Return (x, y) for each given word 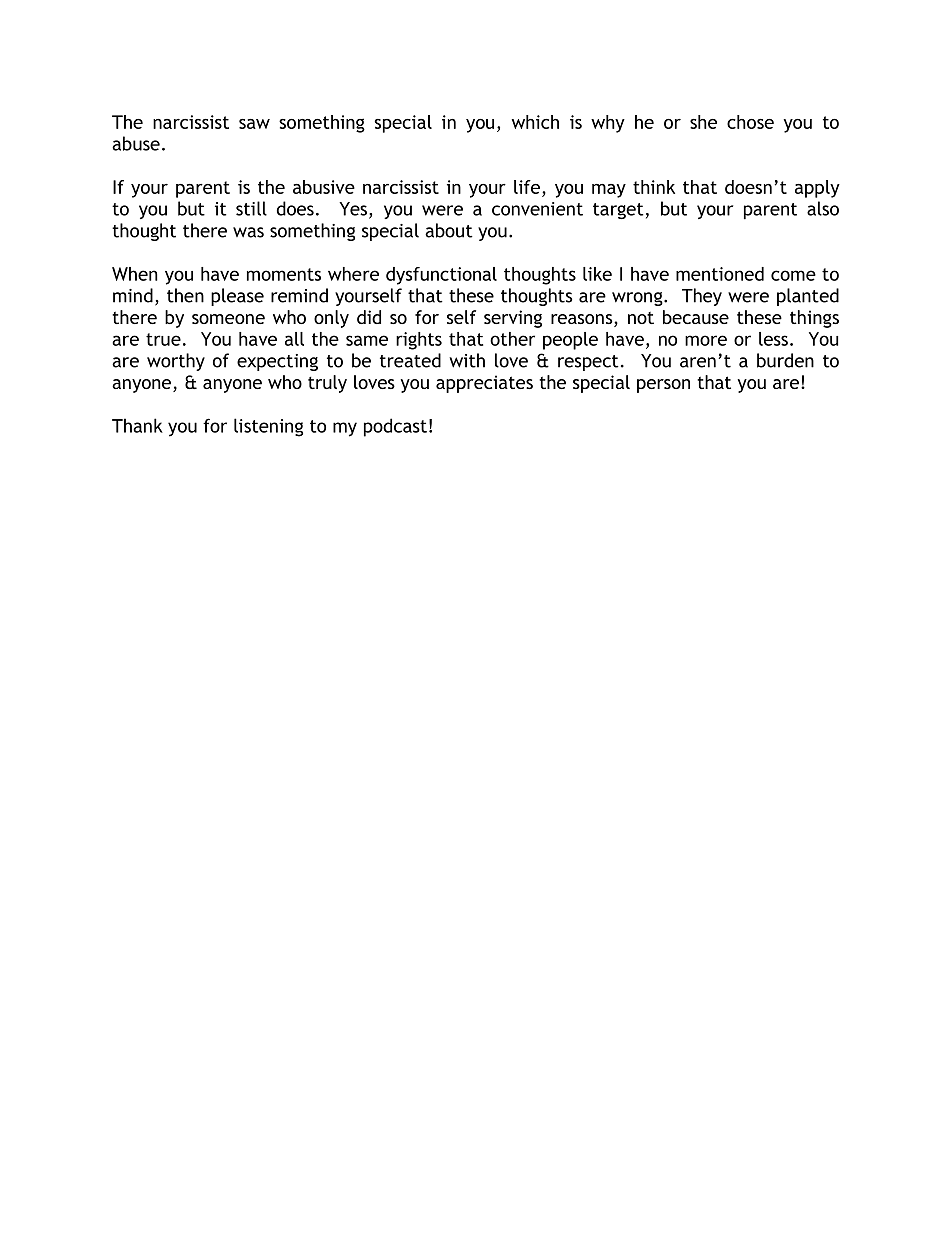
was (248, 232)
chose (750, 122)
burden (785, 360)
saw (254, 124)
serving (513, 319)
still (251, 208)
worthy (176, 362)
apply (817, 189)
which (535, 122)
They (702, 297)
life (527, 187)
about (449, 230)
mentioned (720, 274)
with (467, 360)
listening (268, 427)
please (237, 297)
